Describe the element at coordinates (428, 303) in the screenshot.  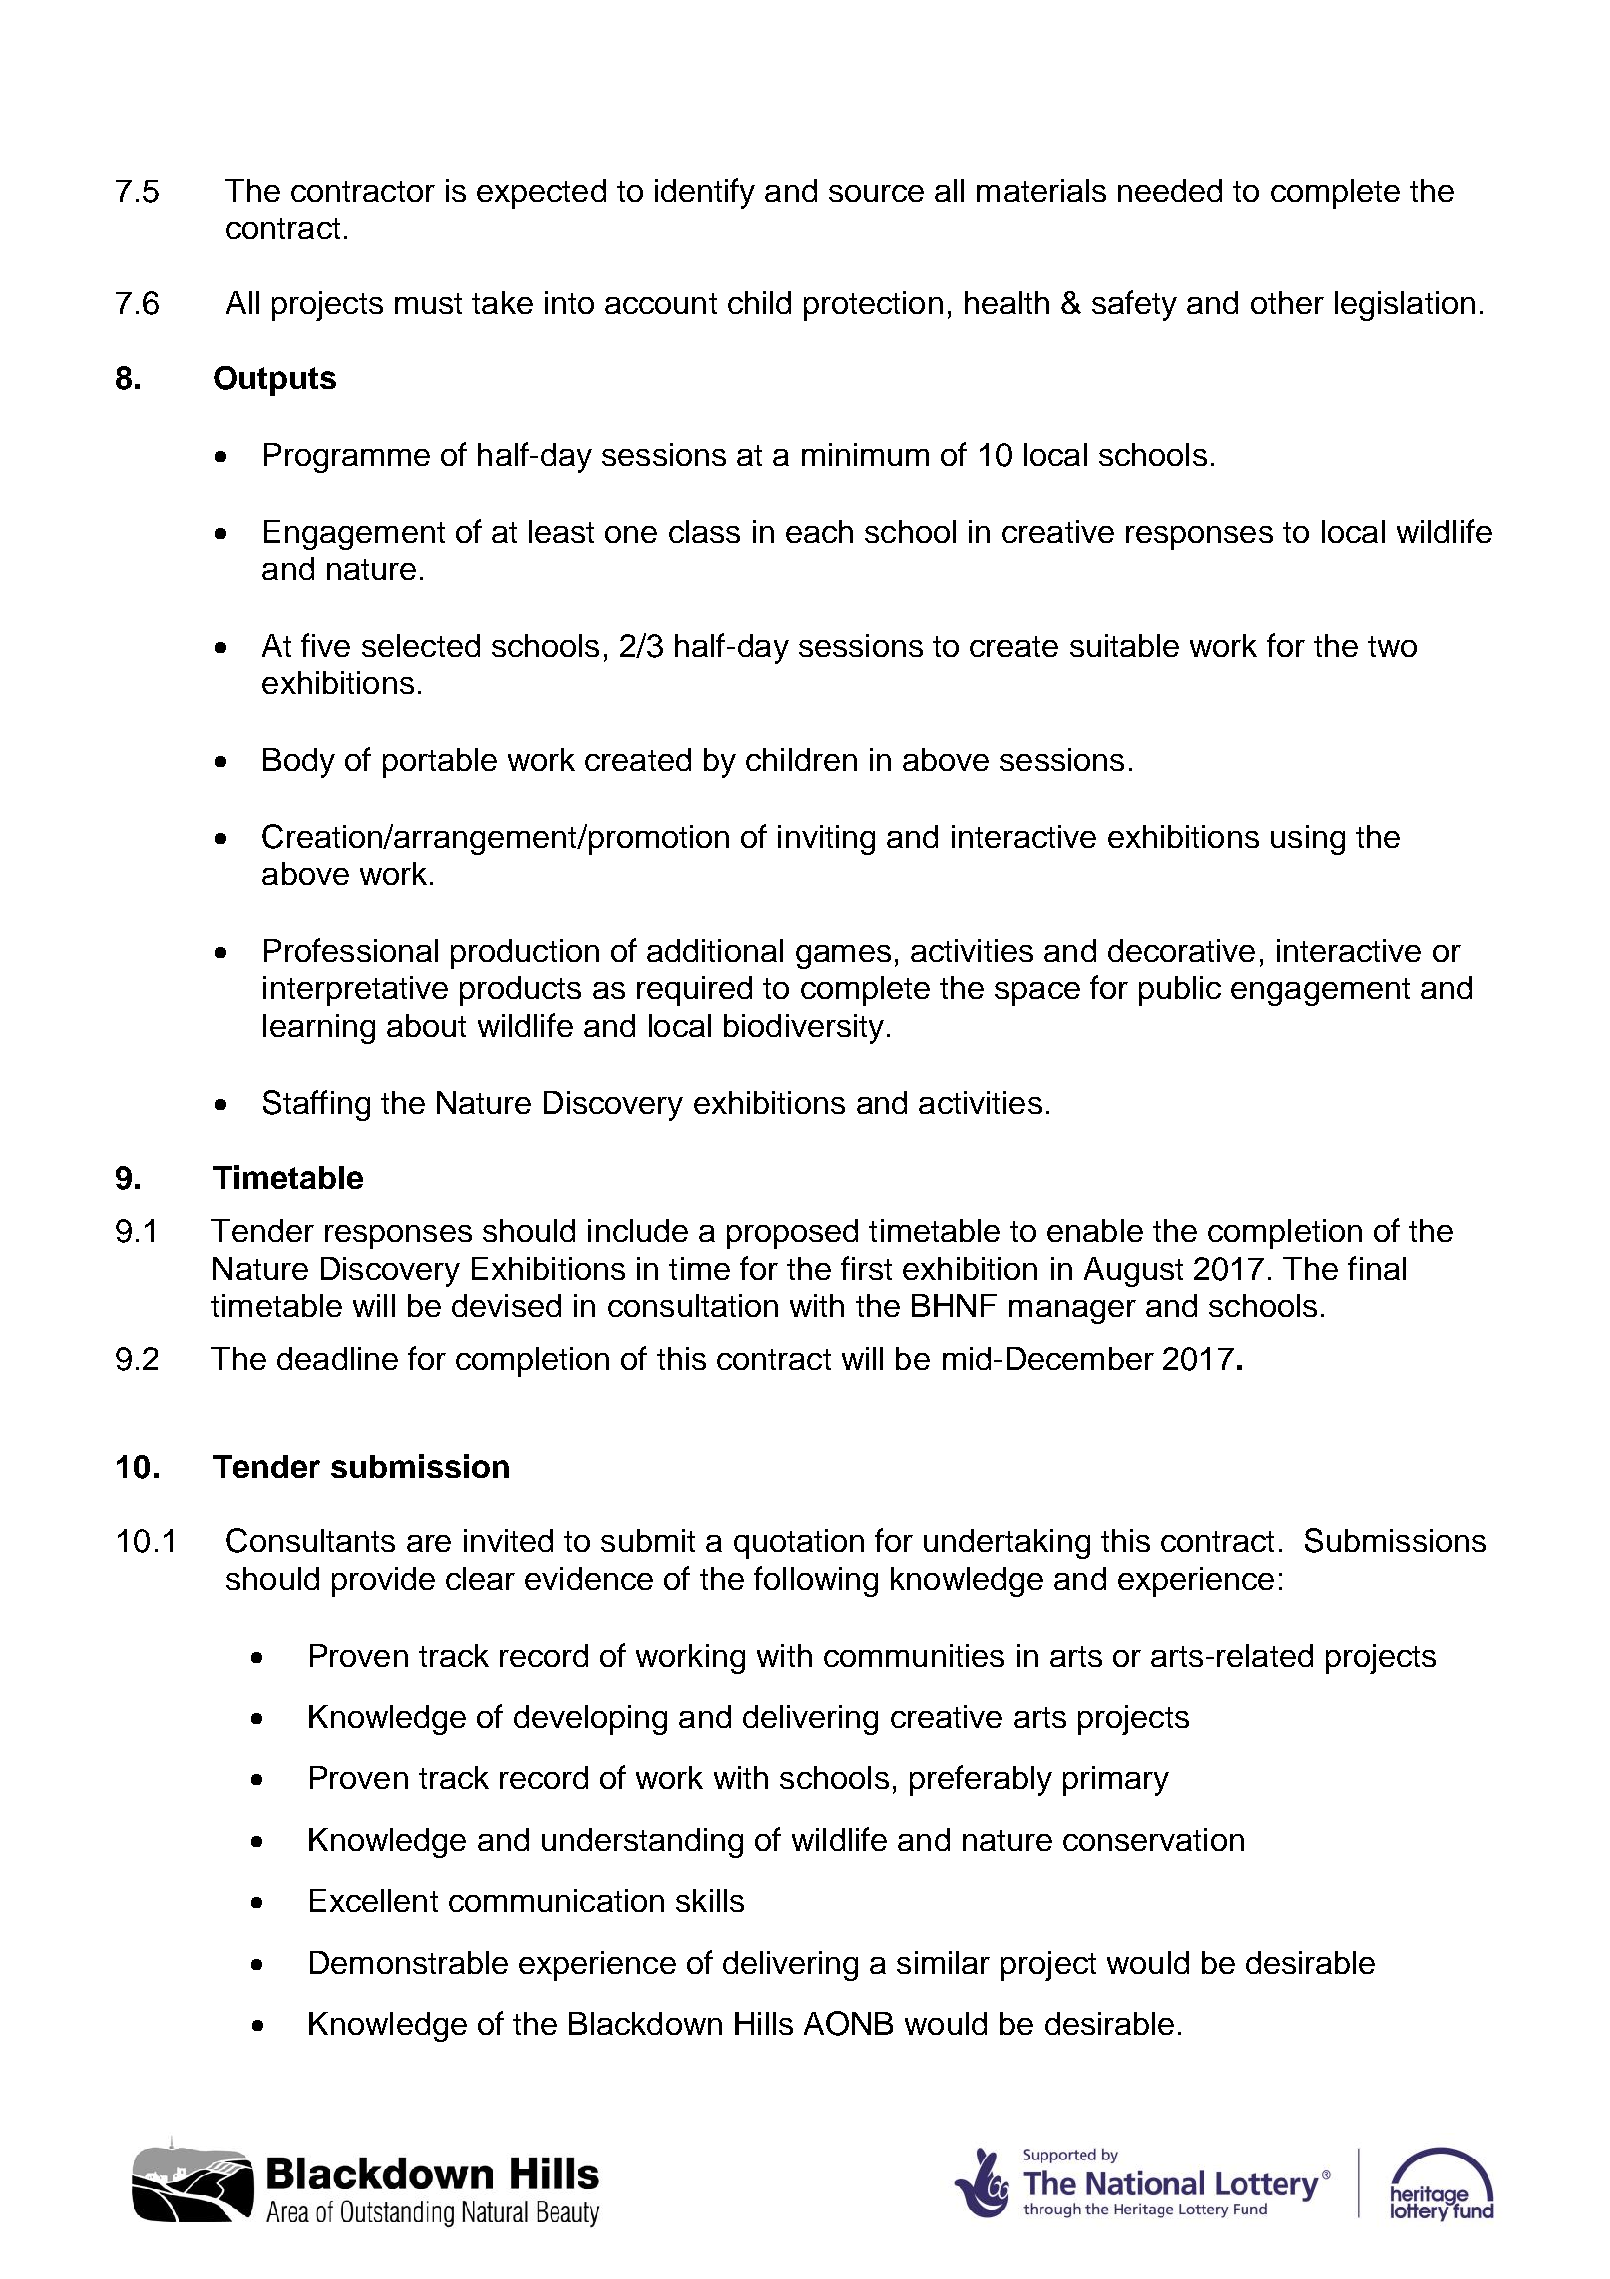
I see `must` at that location.
